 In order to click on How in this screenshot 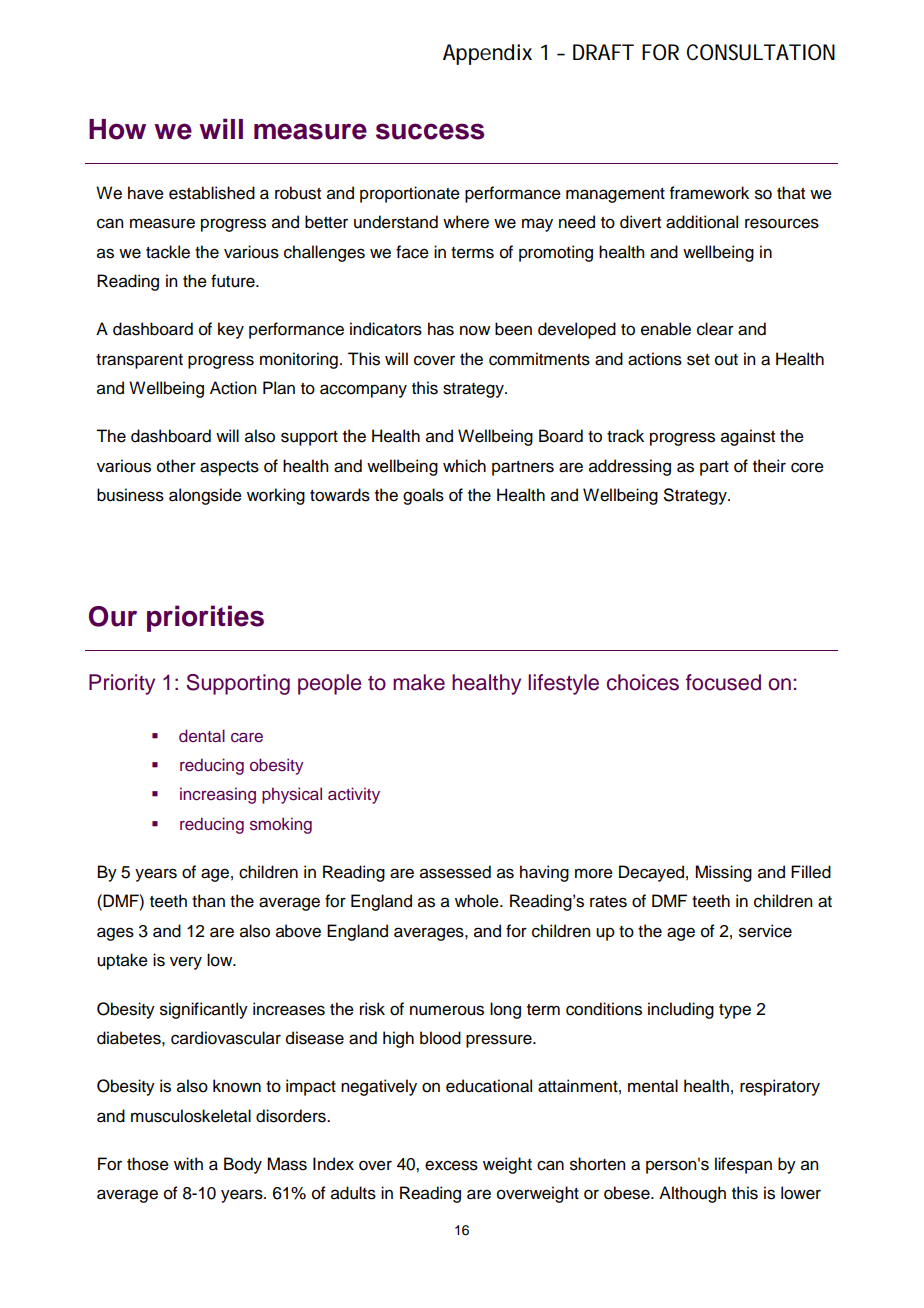, I will do `click(117, 129)`.
